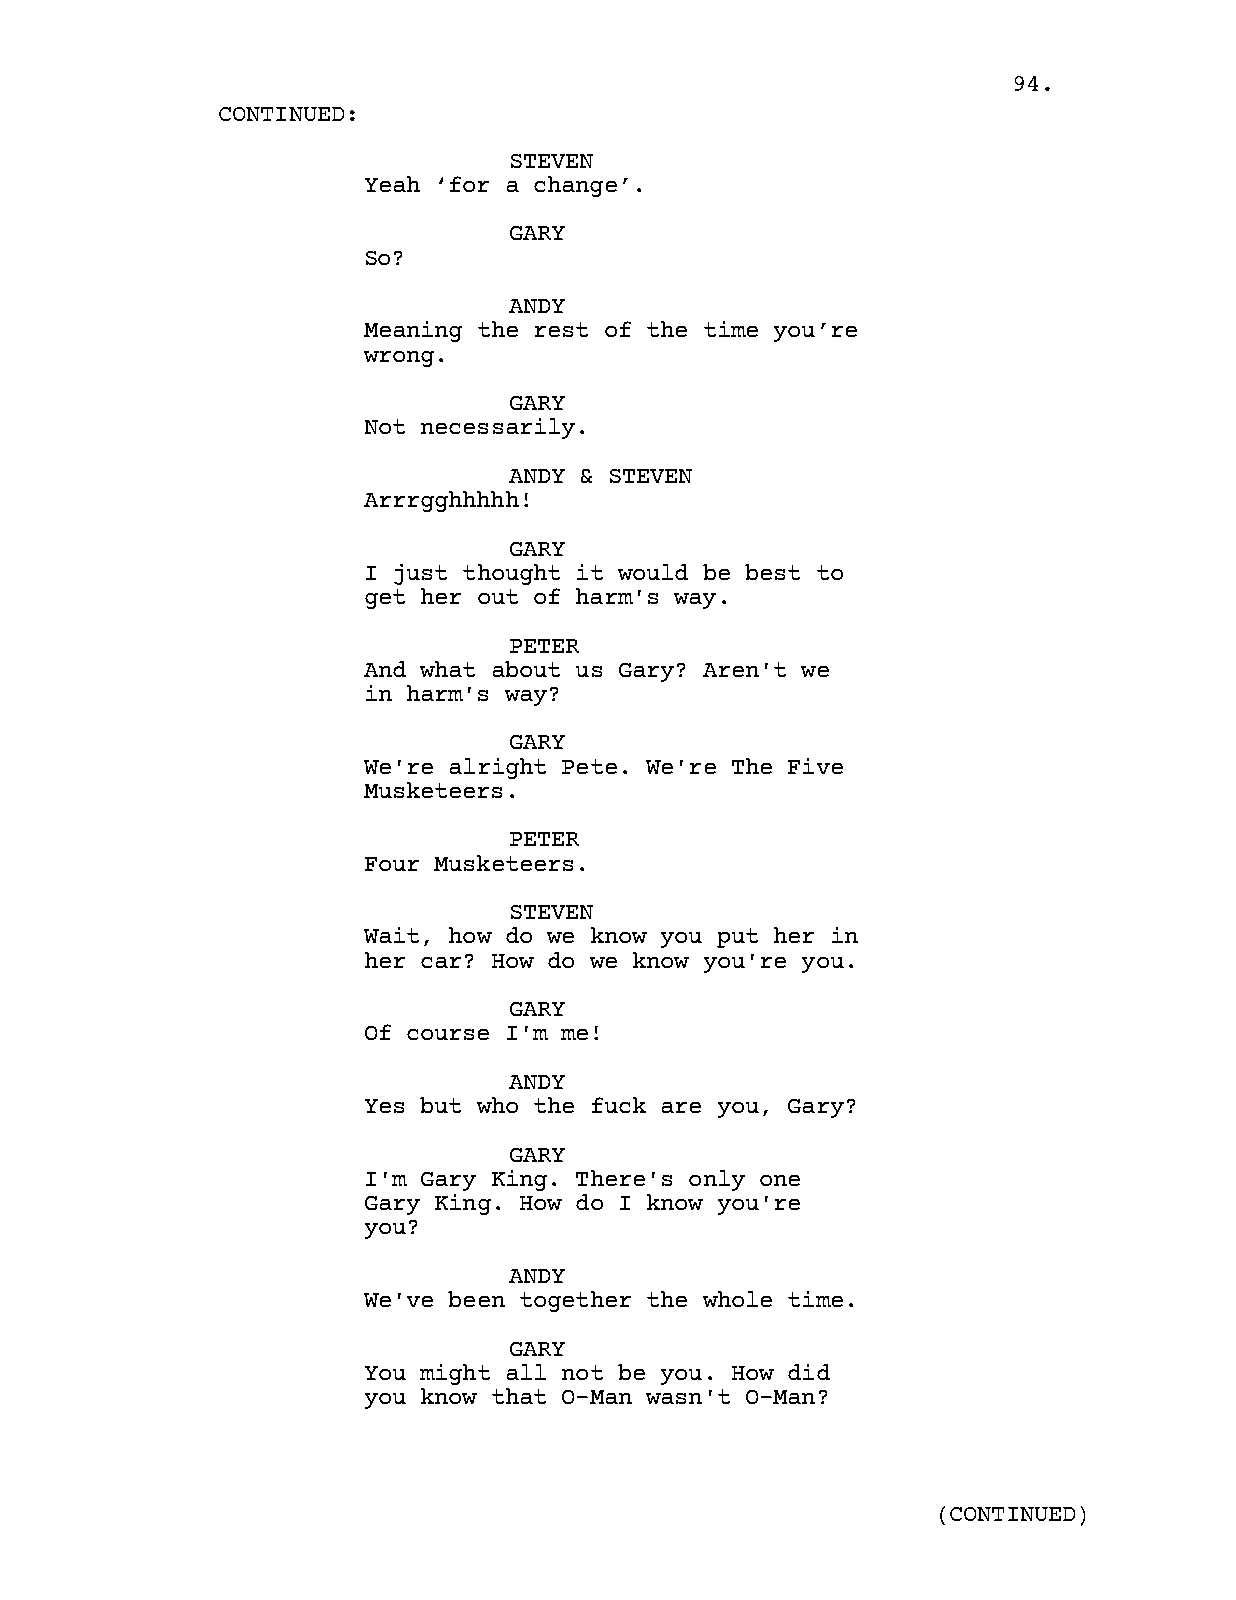 The width and height of the screenshot is (1236, 1600). What do you see at coordinates (780, 1180) in the screenshot?
I see `one` at bounding box center [780, 1180].
